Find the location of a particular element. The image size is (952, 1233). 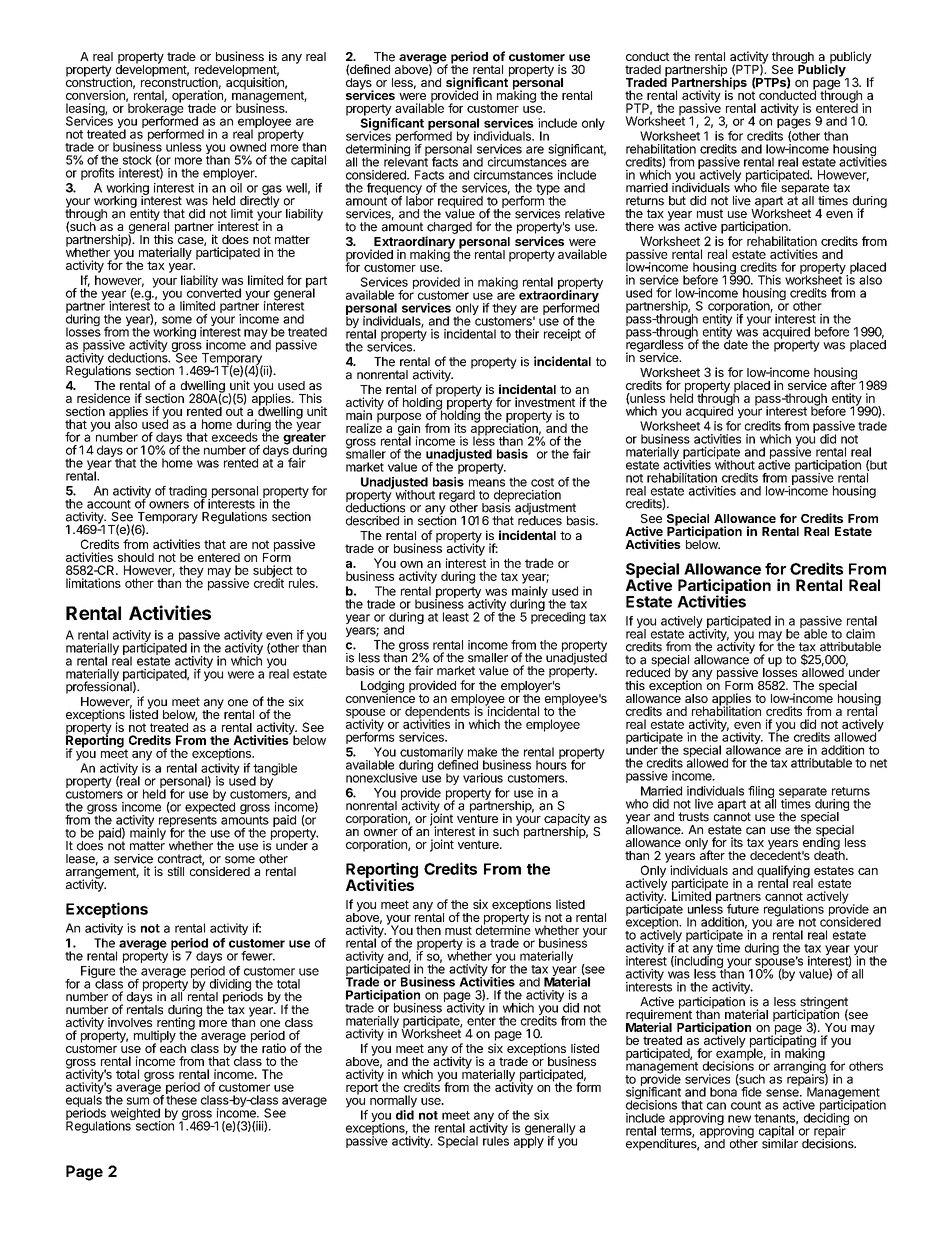

apply is located at coordinates (529, 1141).
